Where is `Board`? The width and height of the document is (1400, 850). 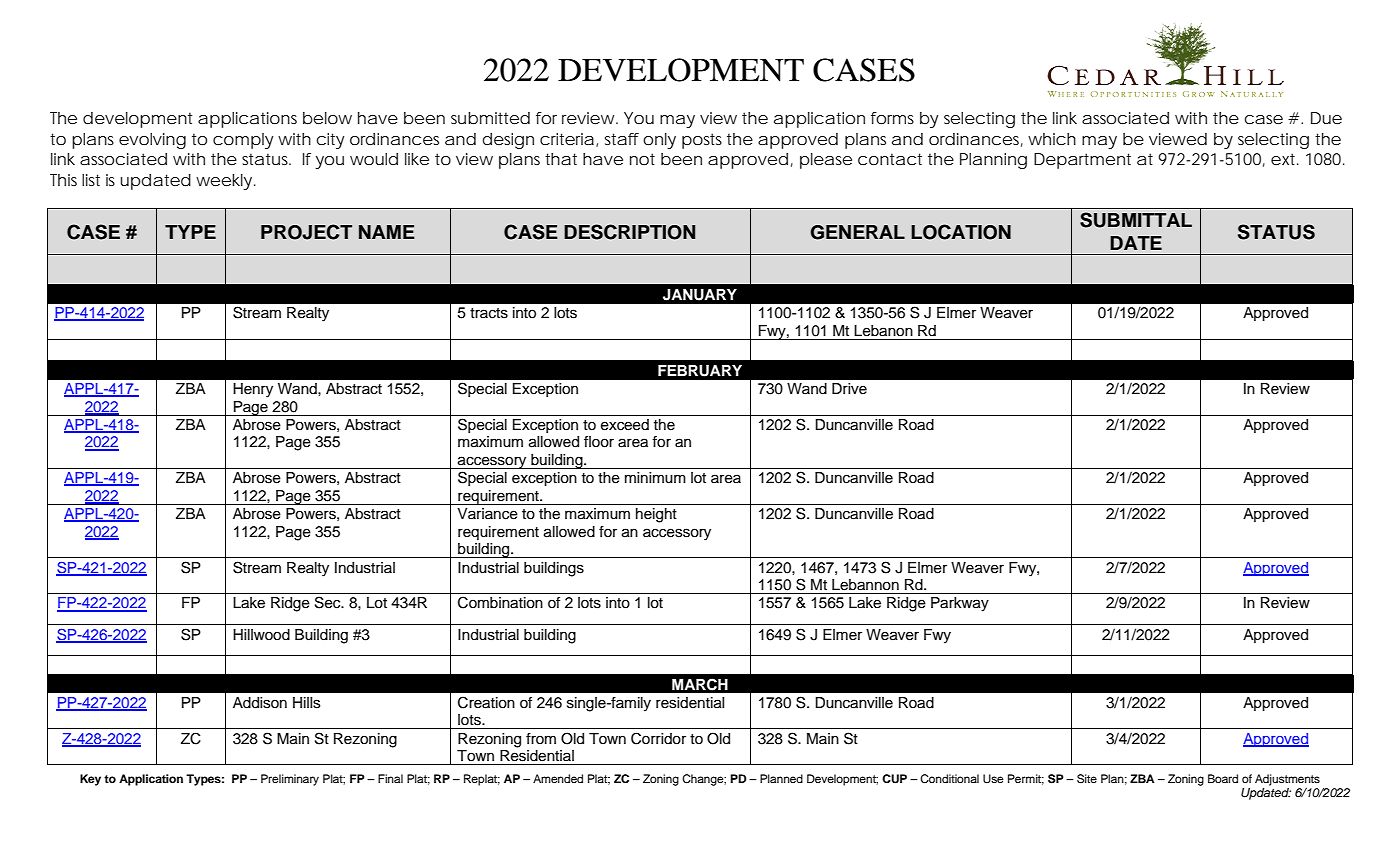 Board is located at coordinates (1223, 778).
